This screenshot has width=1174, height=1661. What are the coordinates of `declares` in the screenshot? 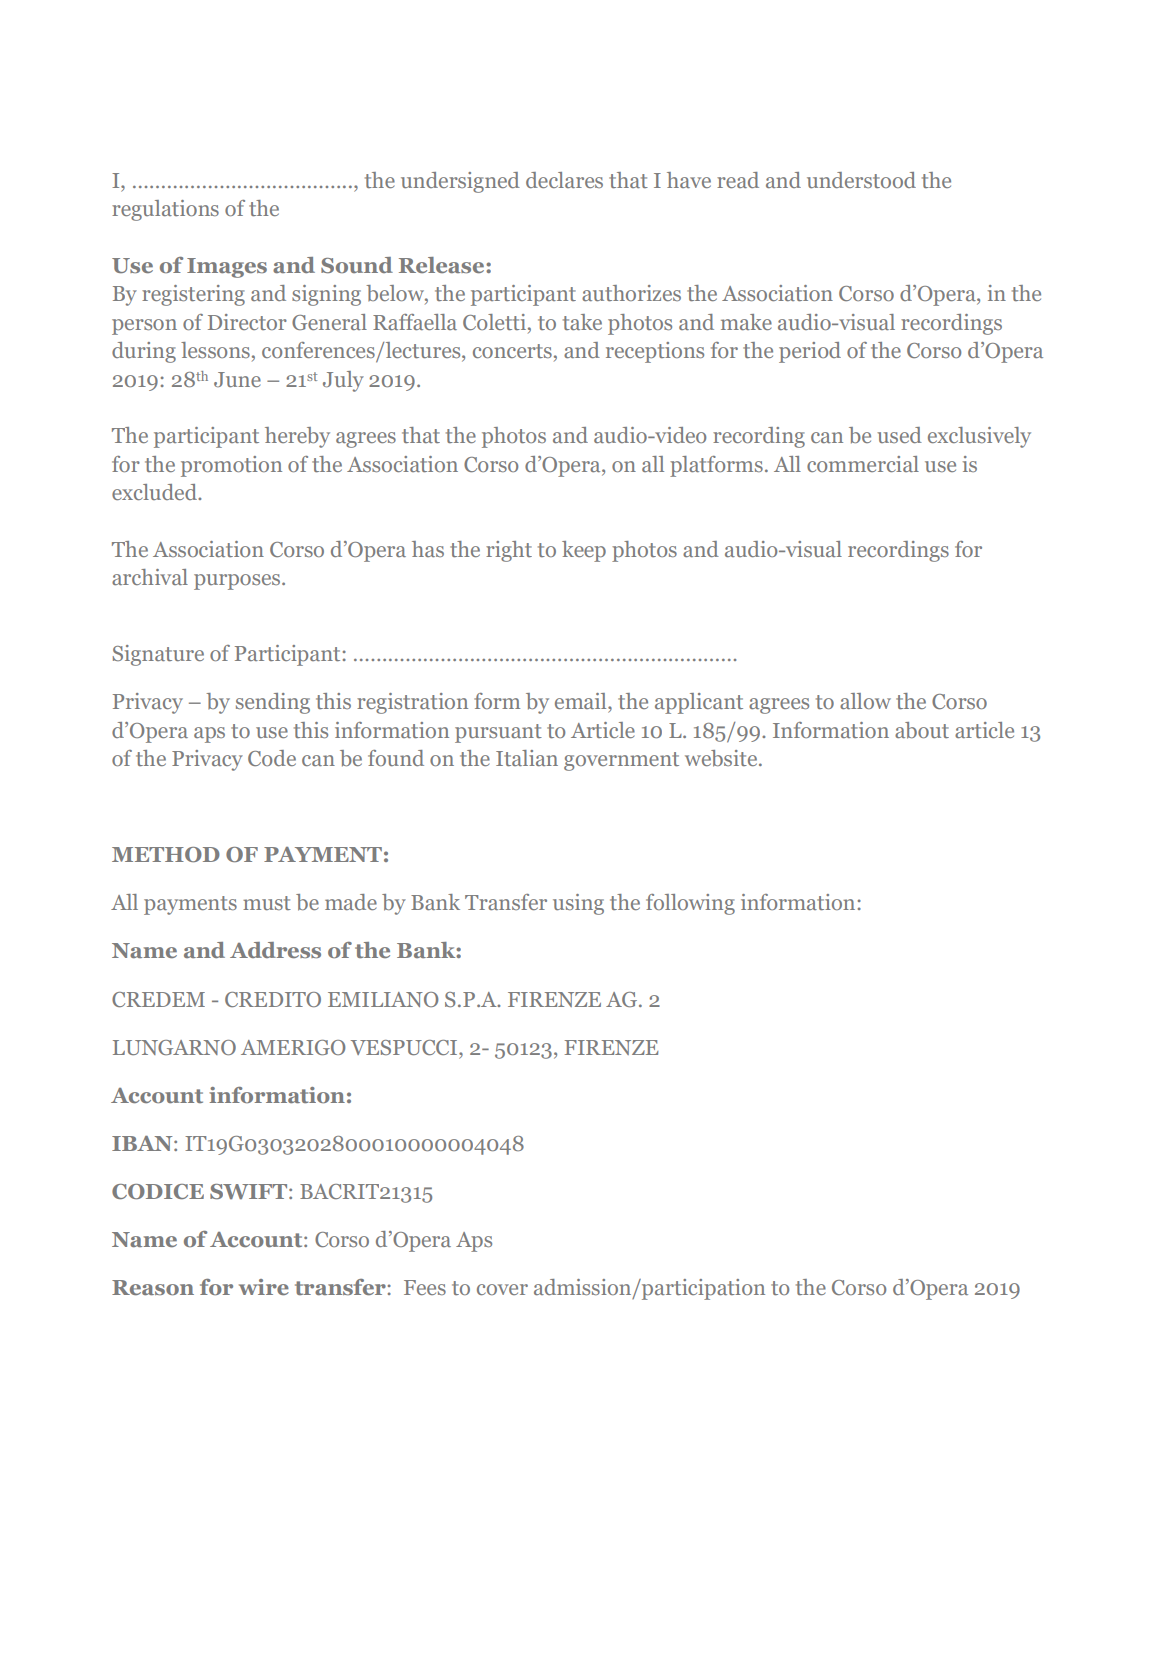 It's located at (564, 180).
